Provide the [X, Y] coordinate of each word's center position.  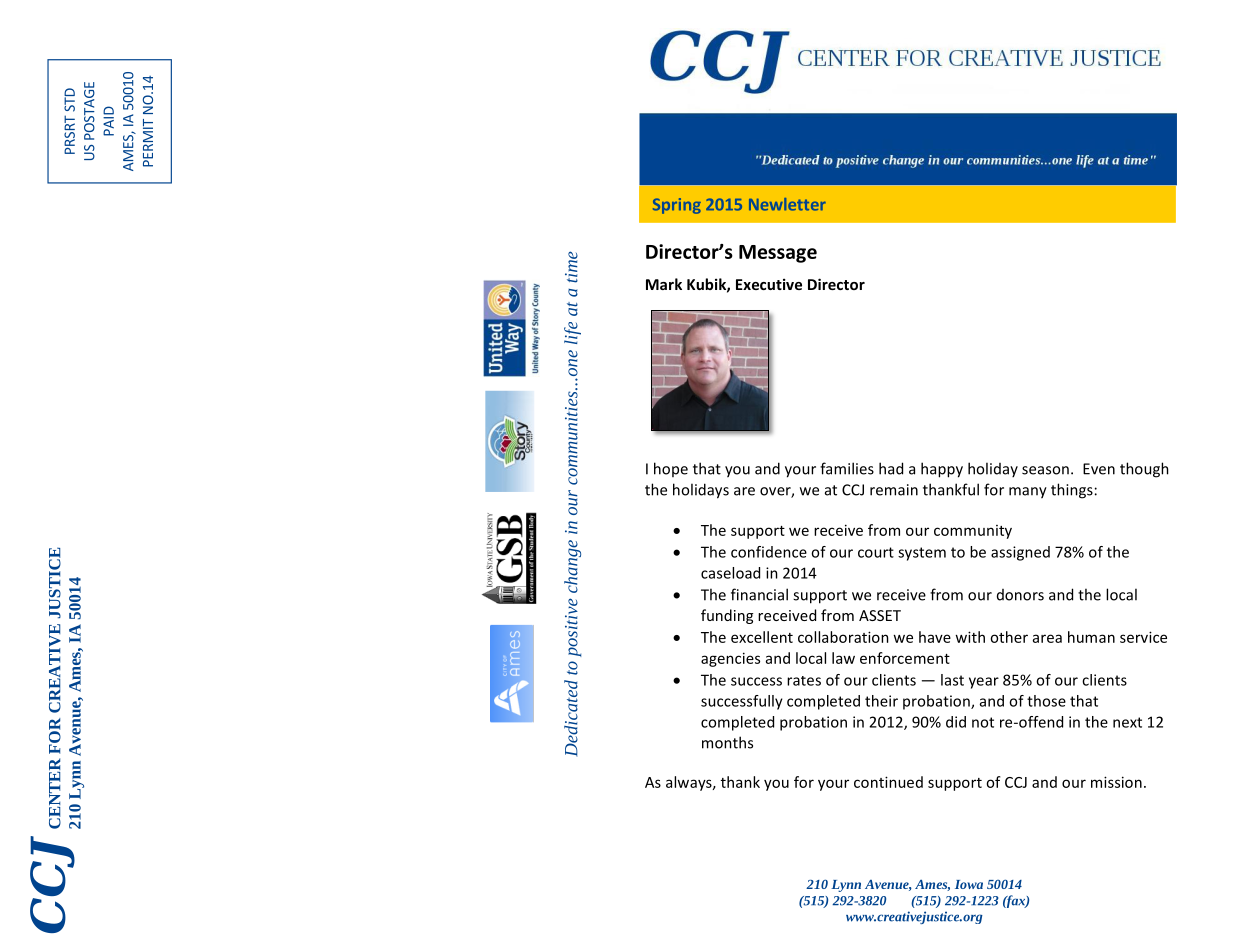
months [727, 742]
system [922, 554]
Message [778, 254]
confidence [769, 552]
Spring [677, 206]
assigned [1020, 553]
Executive [769, 284]
